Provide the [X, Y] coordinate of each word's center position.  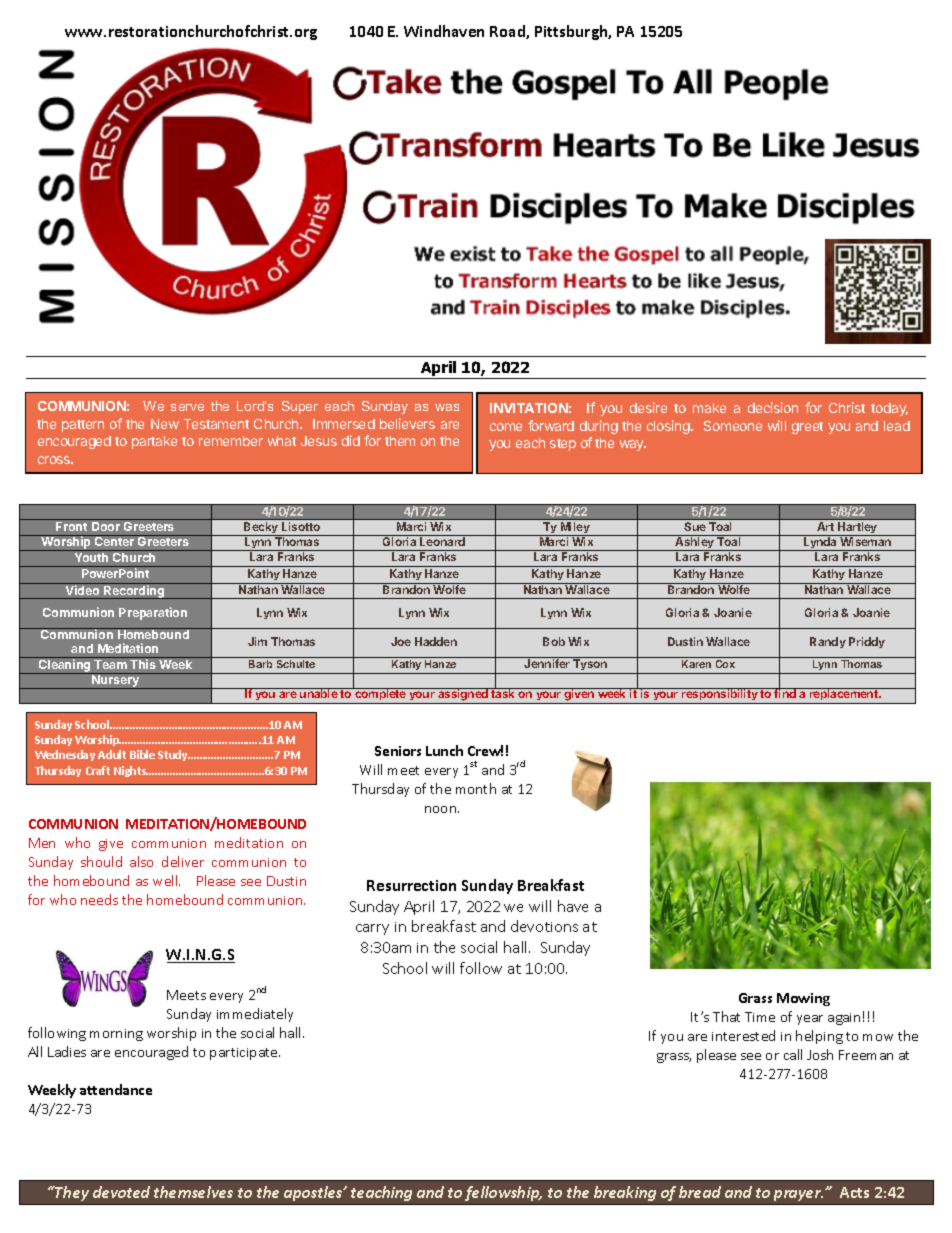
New [165, 424]
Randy [828, 642]
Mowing [803, 999]
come [506, 427]
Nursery [115, 681]
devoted [121, 1192]
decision [773, 407]
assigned [463, 696]
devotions [544, 926]
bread [700, 1192]
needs [99, 899]
